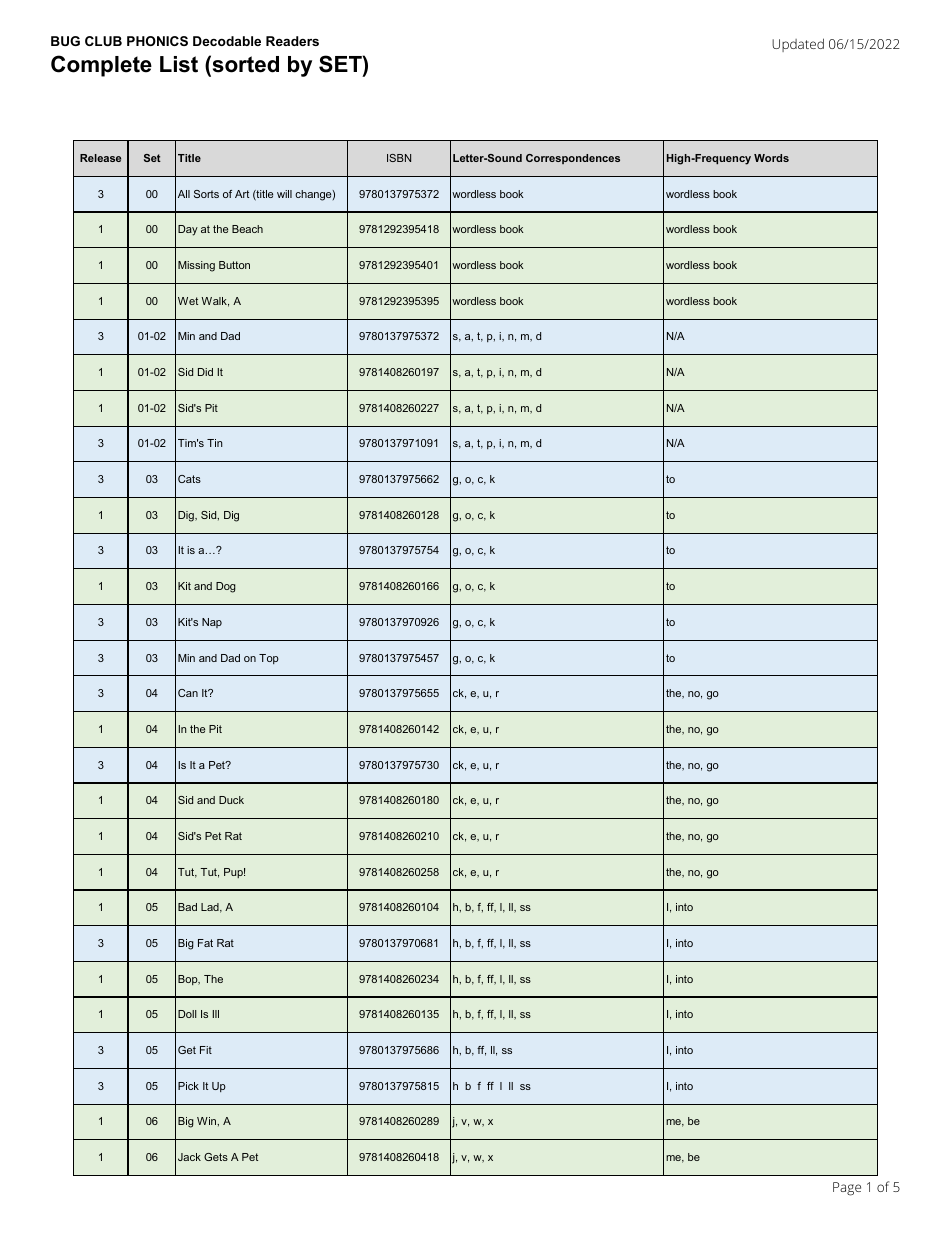  I want to click on Page, so click(847, 1189).
